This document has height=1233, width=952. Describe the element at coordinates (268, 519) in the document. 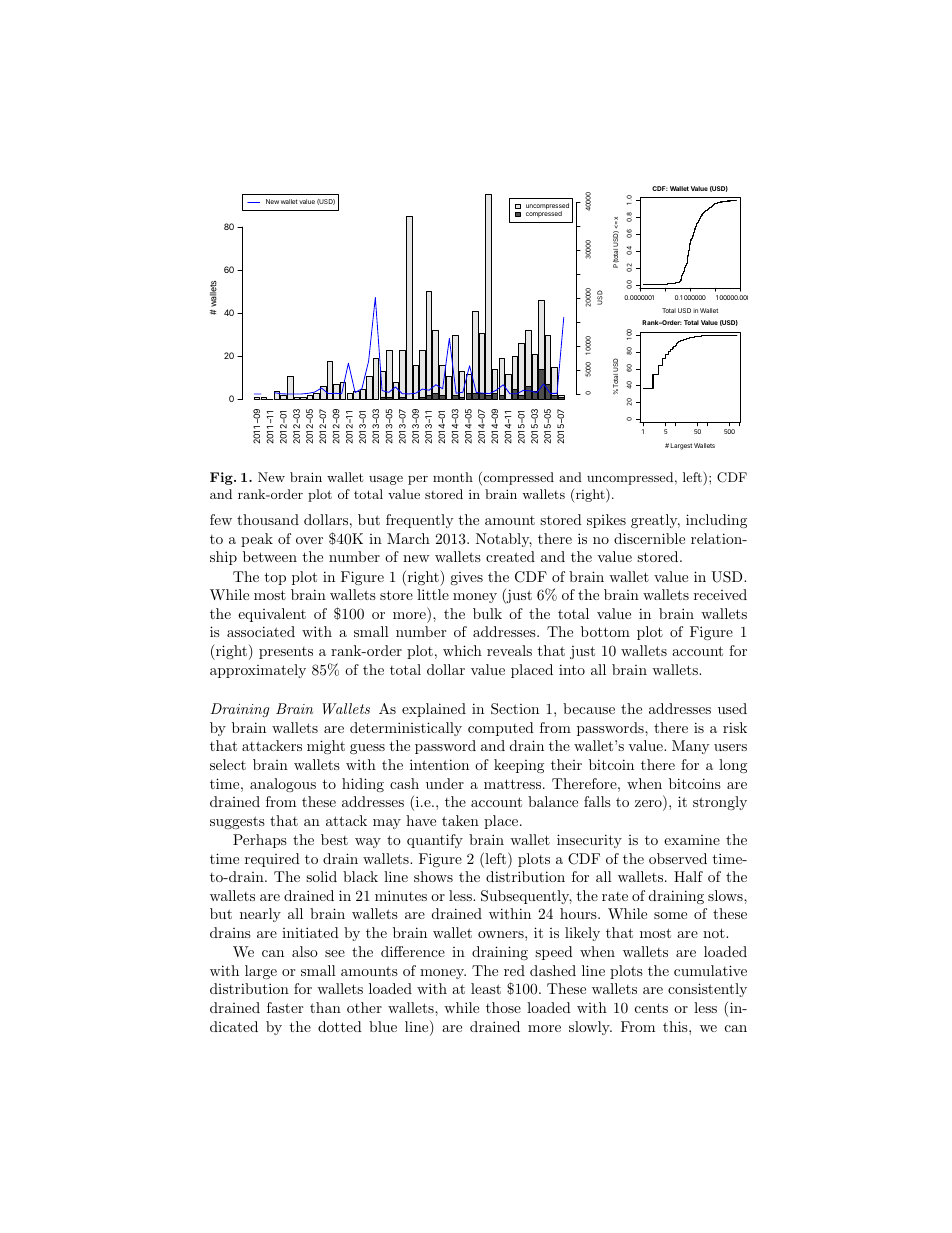

I see `thousand` at that location.
